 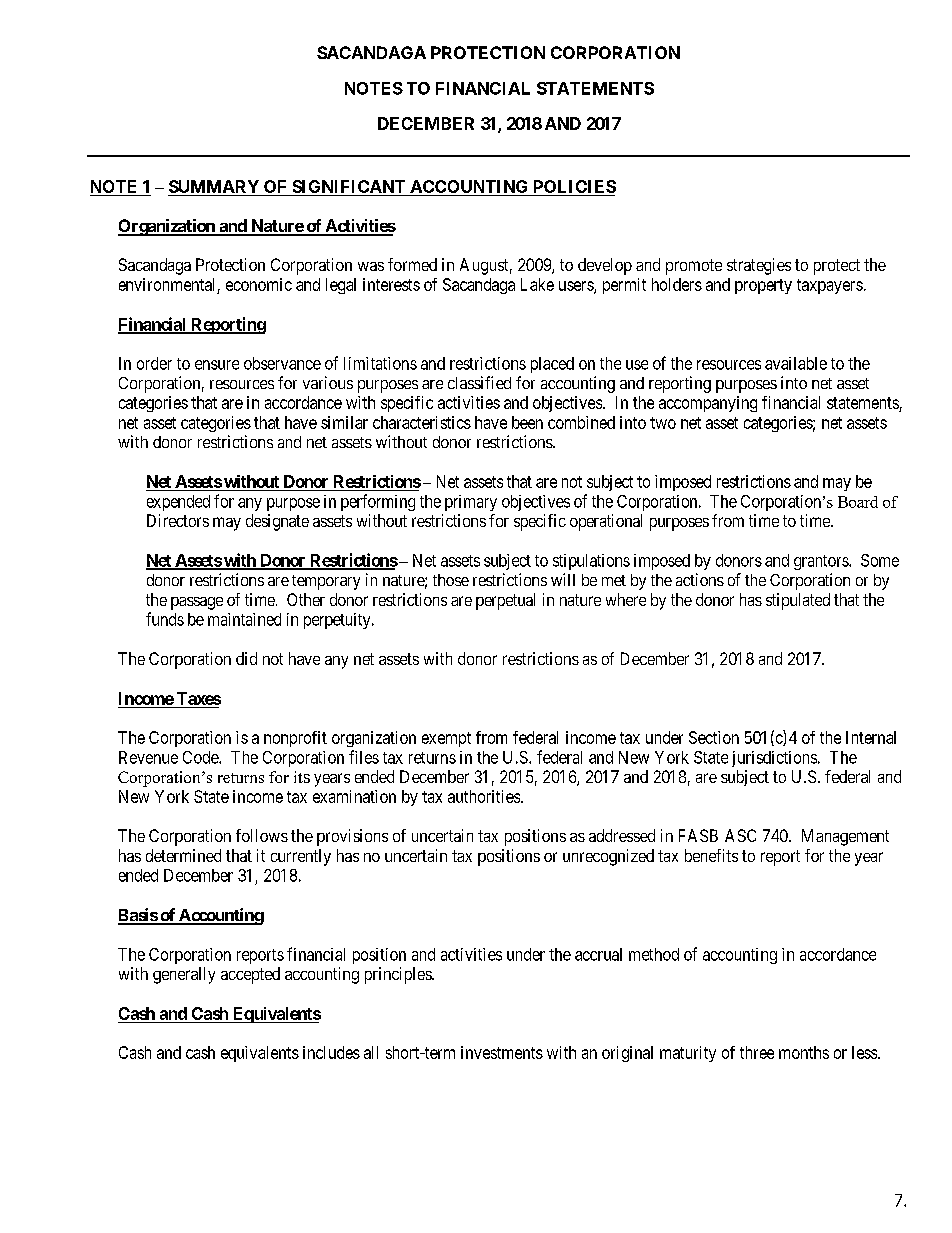 I want to click on accepted, so click(x=250, y=975).
